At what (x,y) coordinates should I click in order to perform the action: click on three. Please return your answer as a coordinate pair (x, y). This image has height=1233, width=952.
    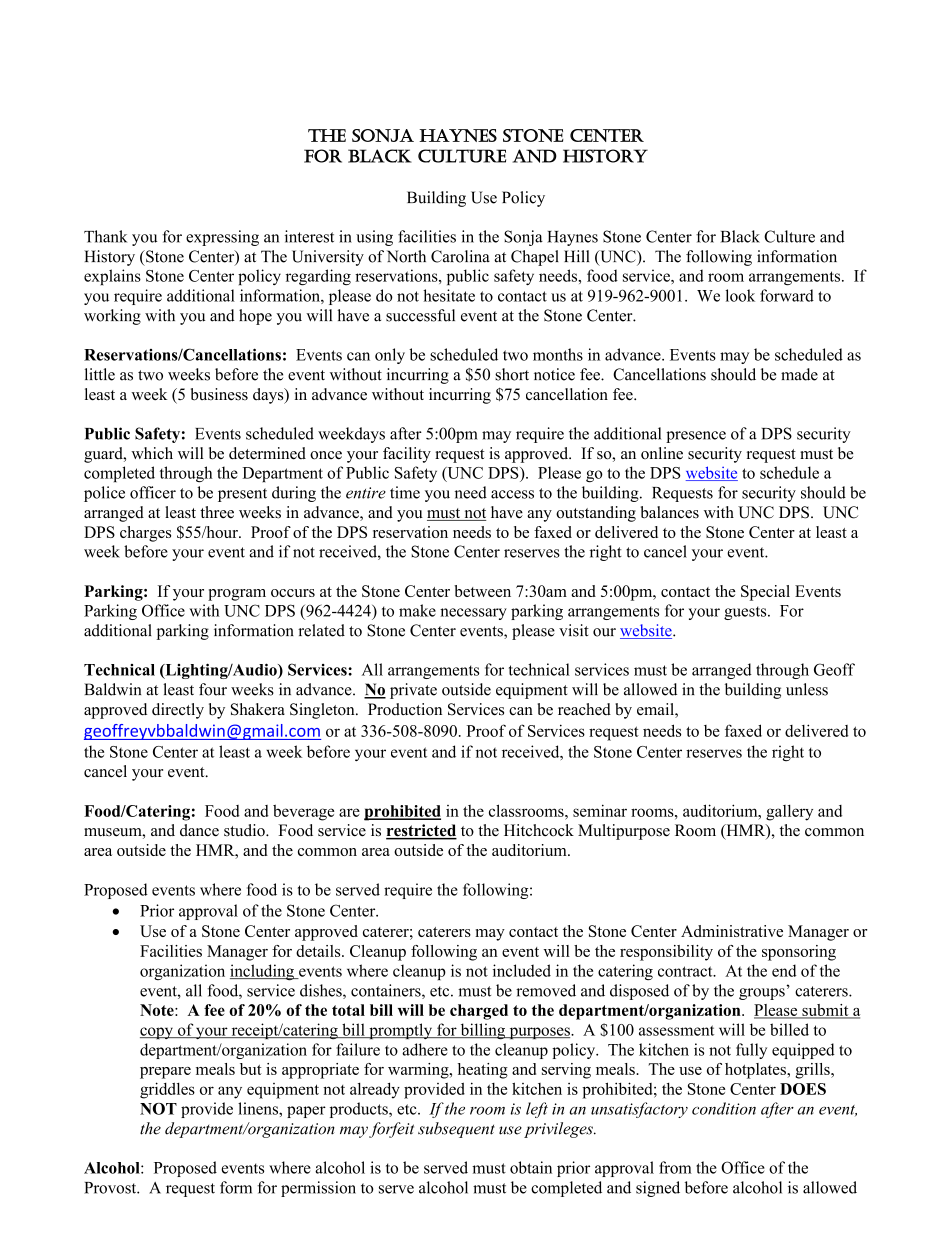
    Looking at the image, I should click on (217, 512).
